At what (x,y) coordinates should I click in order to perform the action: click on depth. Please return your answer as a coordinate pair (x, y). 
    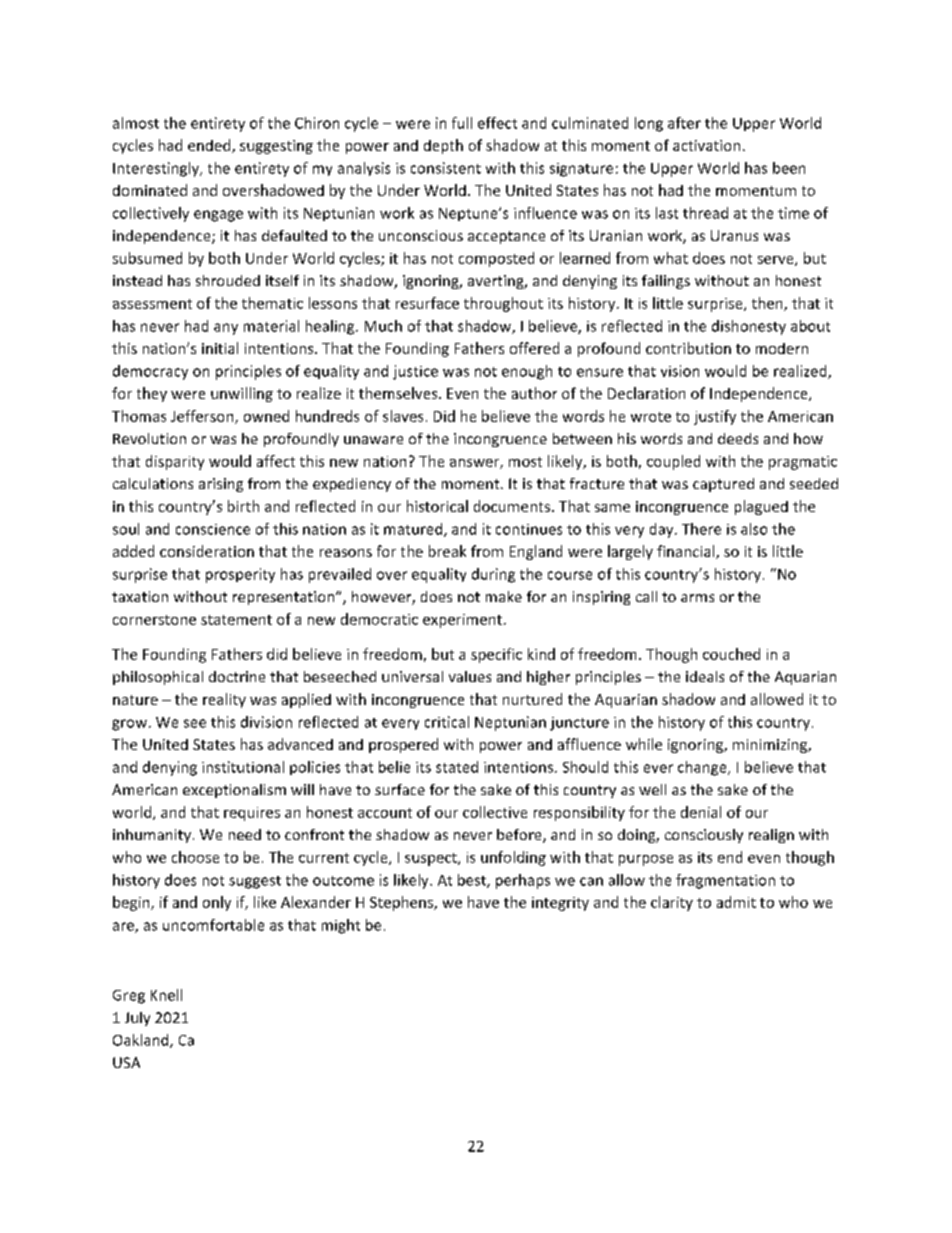
    Looking at the image, I should click on (443, 146).
